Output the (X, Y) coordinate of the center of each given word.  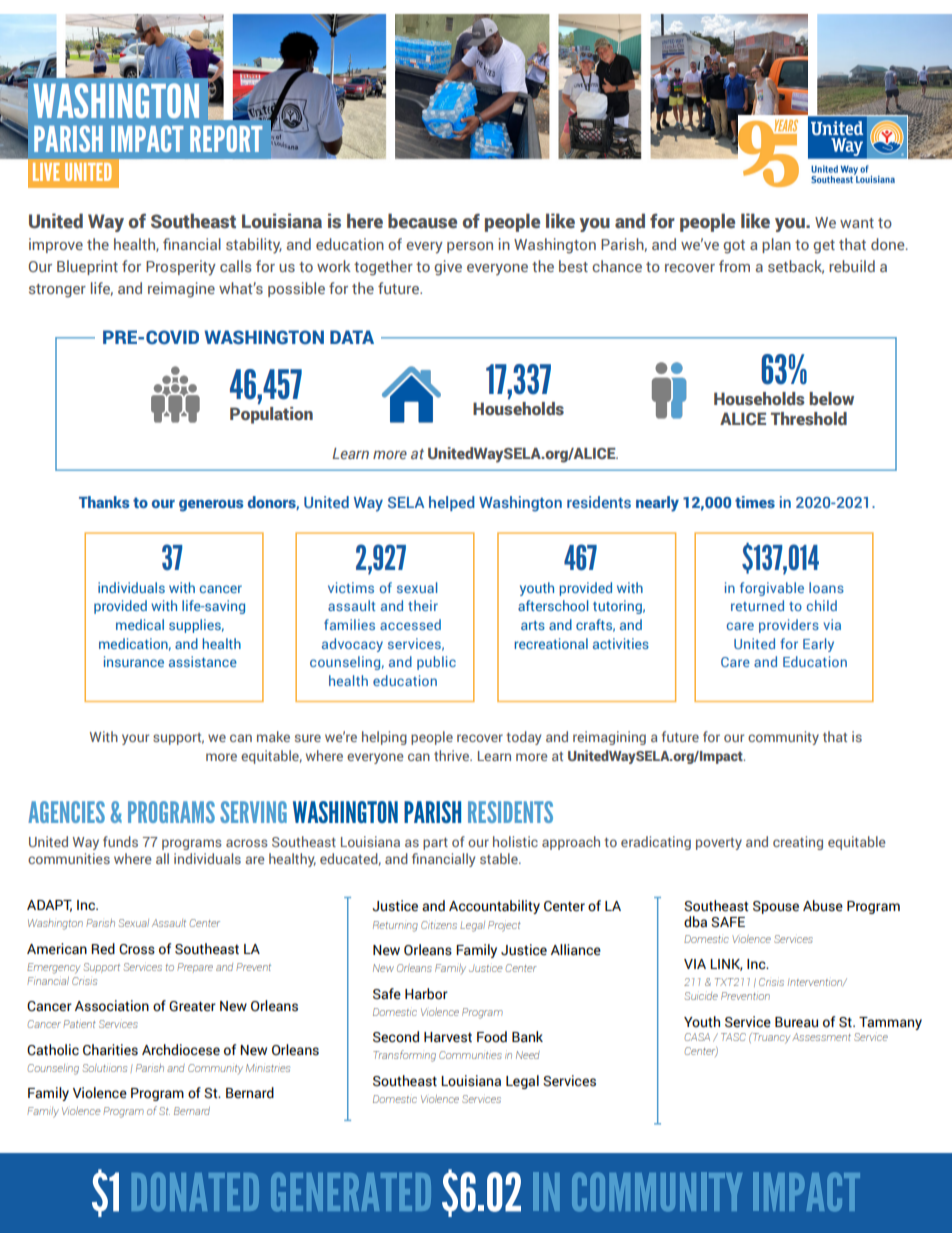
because (422, 221)
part (435, 844)
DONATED (195, 1191)
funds (120, 841)
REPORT (226, 138)
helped (452, 503)
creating (798, 843)
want (857, 223)
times (755, 502)
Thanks (104, 502)
